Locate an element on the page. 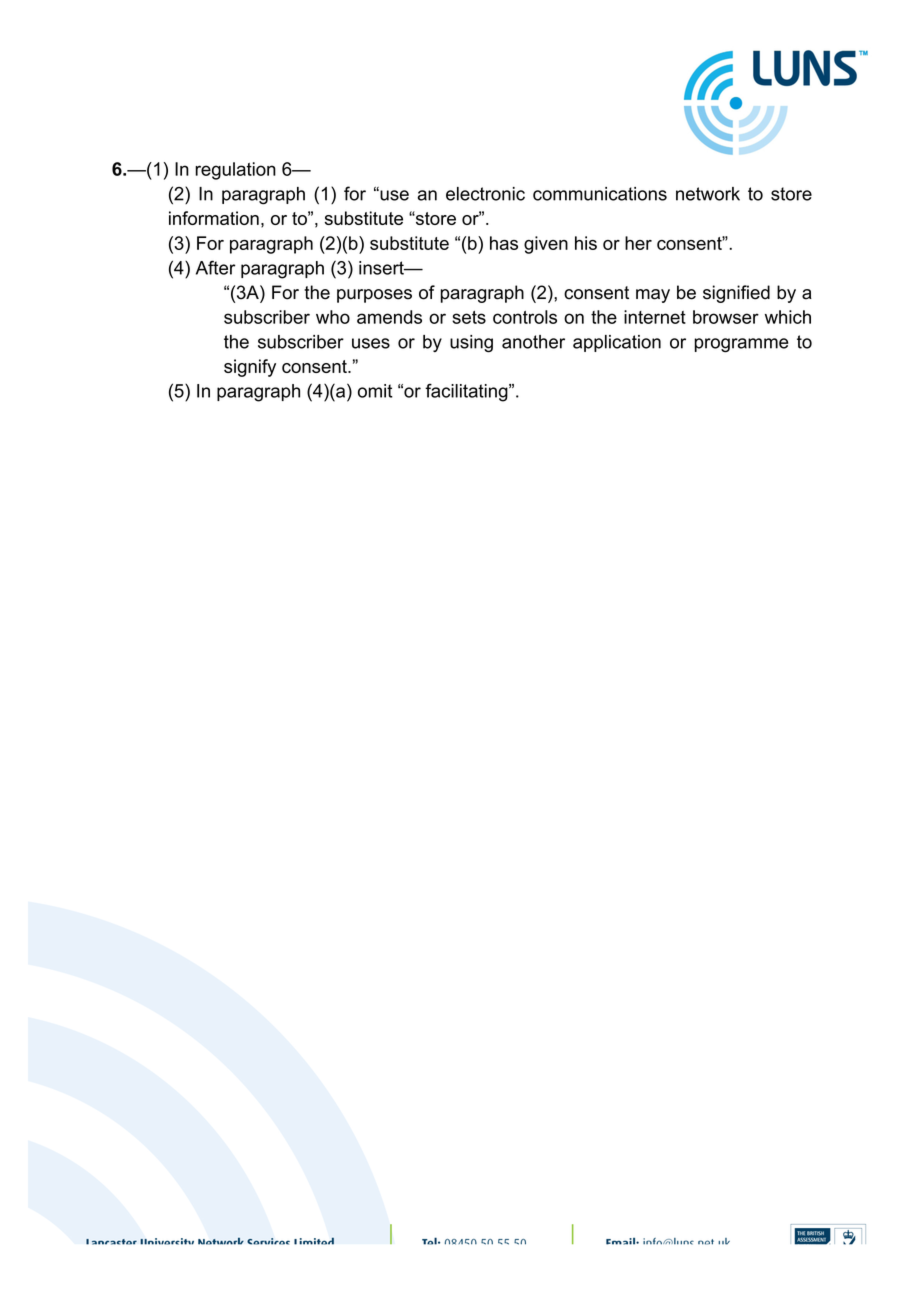  regulation is located at coordinates (235, 171).
